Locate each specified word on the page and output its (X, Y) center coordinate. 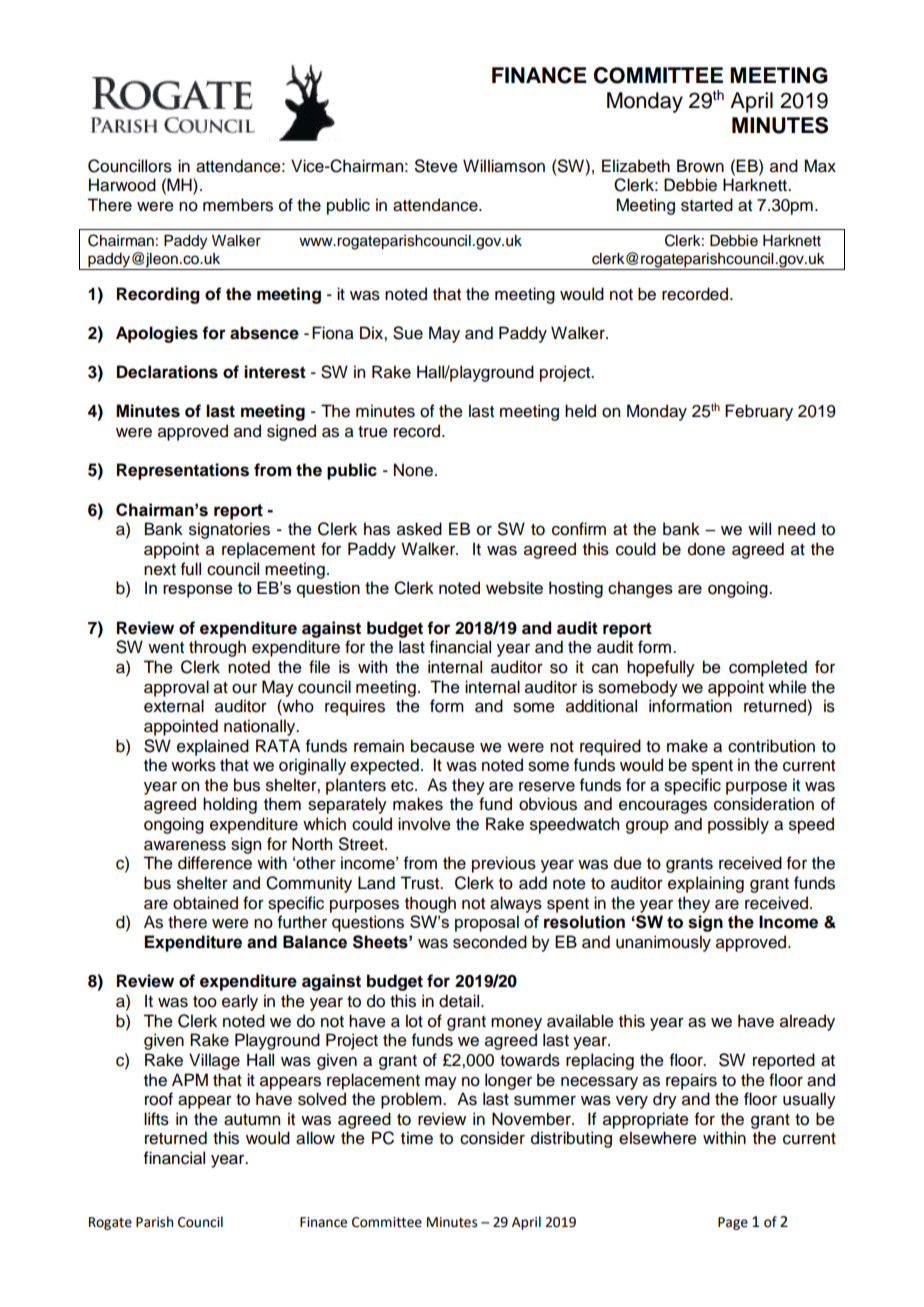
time (417, 1138)
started (707, 205)
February (759, 412)
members (238, 205)
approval (176, 688)
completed (768, 668)
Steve (436, 166)
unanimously (663, 943)
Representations (183, 471)
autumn (252, 1120)
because (443, 746)
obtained (205, 903)
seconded (490, 942)
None (413, 470)
